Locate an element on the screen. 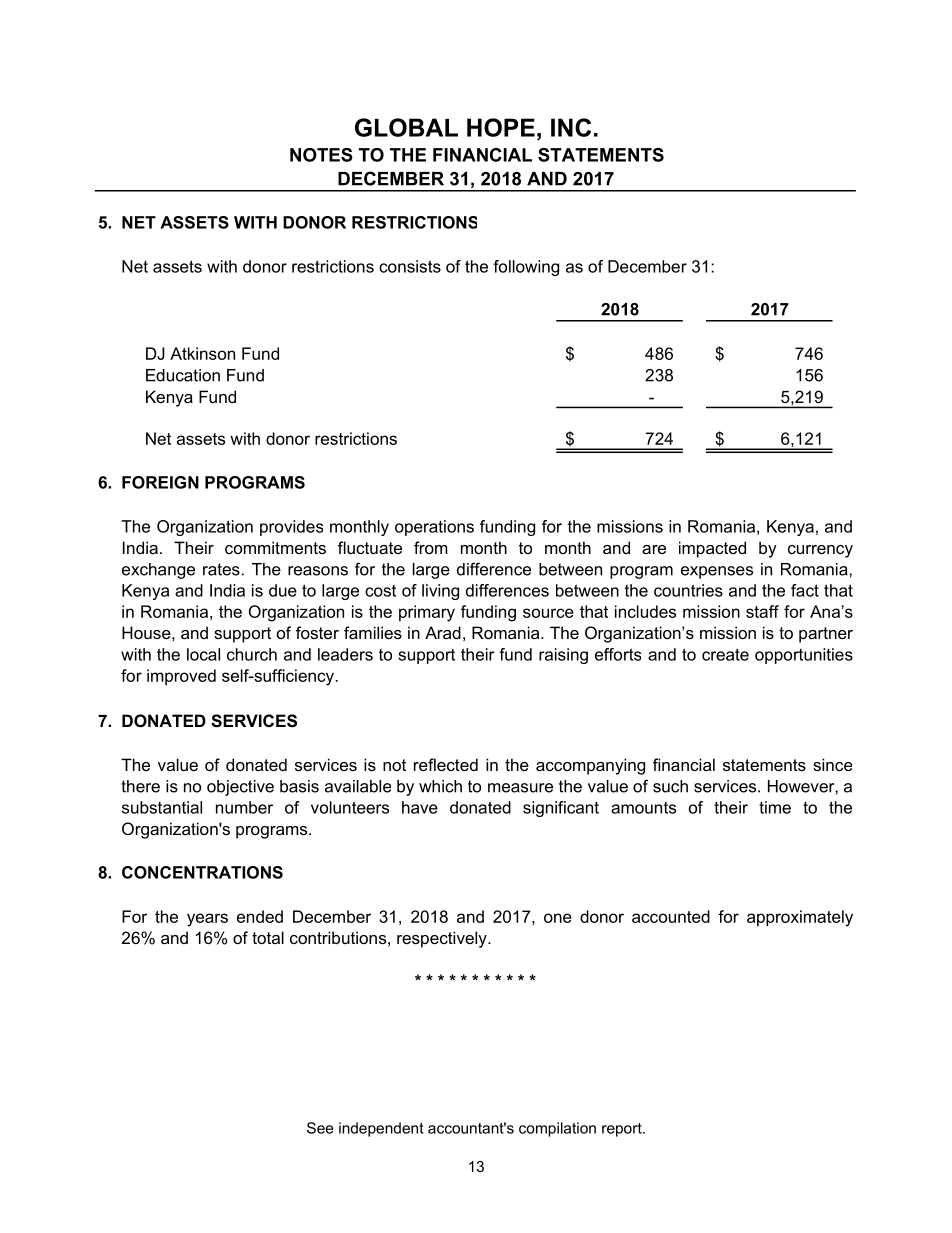 The height and width of the screenshot is (1233, 952). report is located at coordinates (623, 1130).
